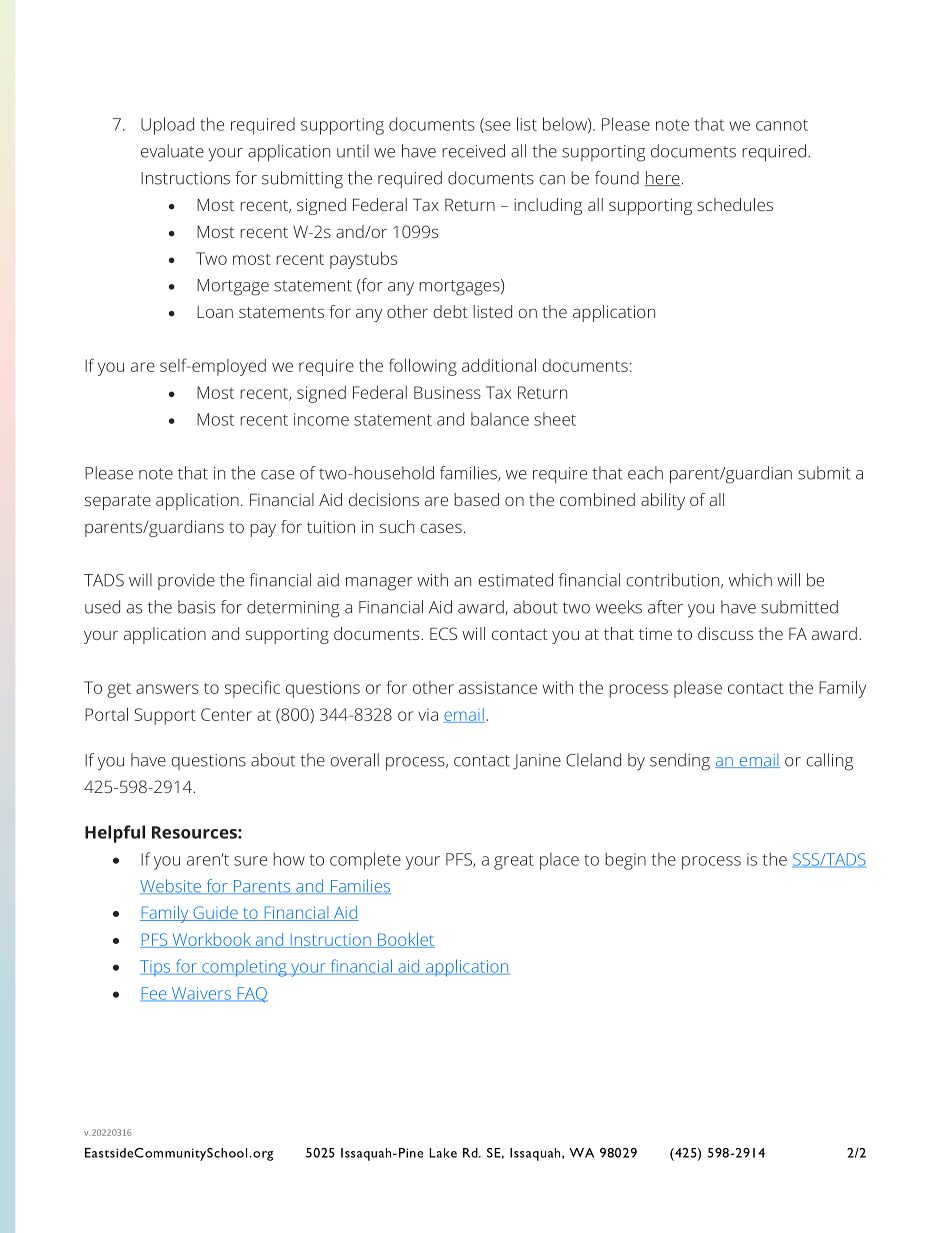  I want to click on Lake, so click(443, 1153).
